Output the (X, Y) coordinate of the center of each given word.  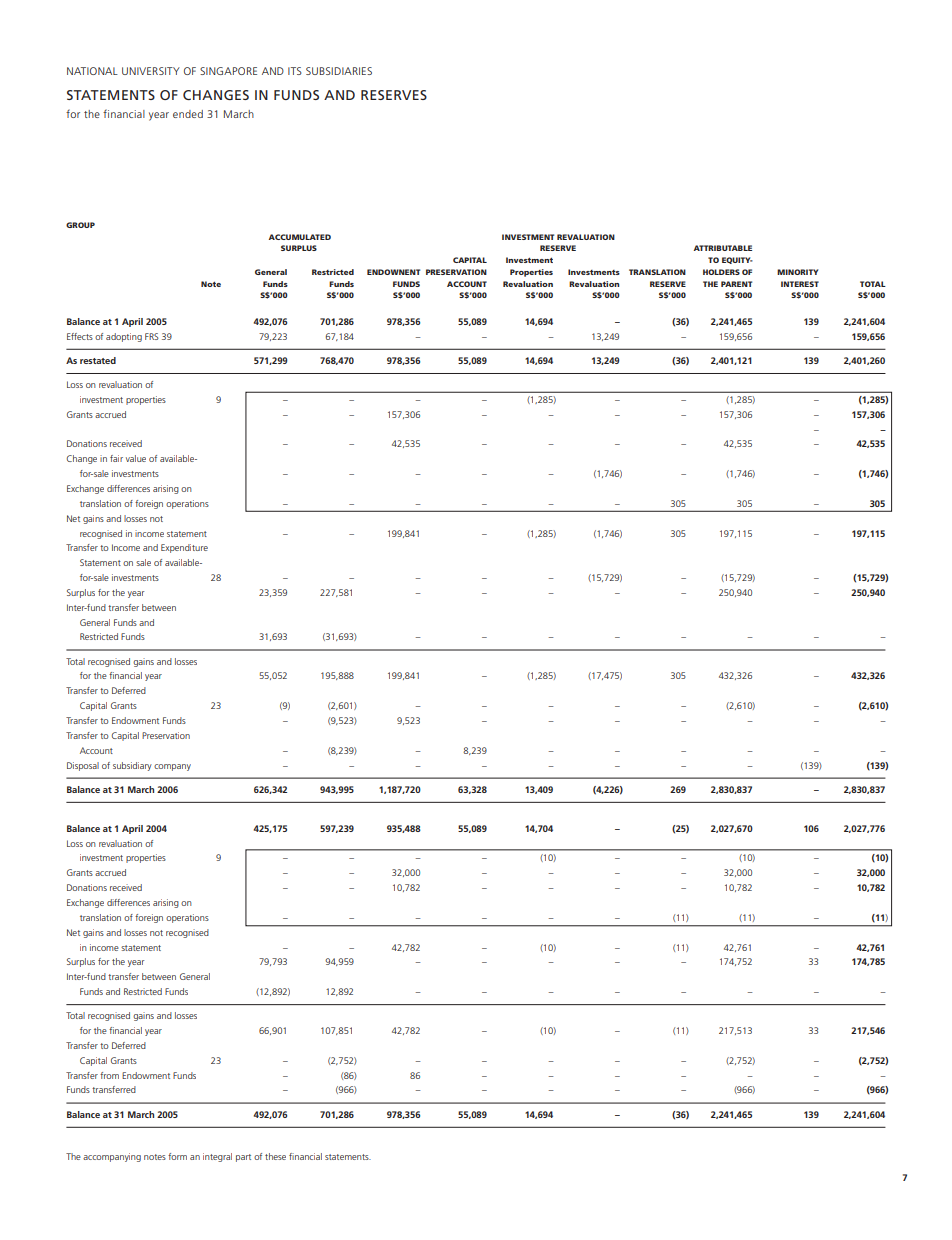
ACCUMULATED (300, 237)
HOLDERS (721, 272)
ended (188, 114)
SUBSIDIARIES (339, 71)
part (243, 1158)
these (275, 1156)
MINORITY (798, 272)
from (109, 1075)
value (136, 458)
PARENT (736, 284)
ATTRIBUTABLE (723, 248)
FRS (152, 336)
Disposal (83, 766)
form (177, 1156)
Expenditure (184, 548)
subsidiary (132, 766)
